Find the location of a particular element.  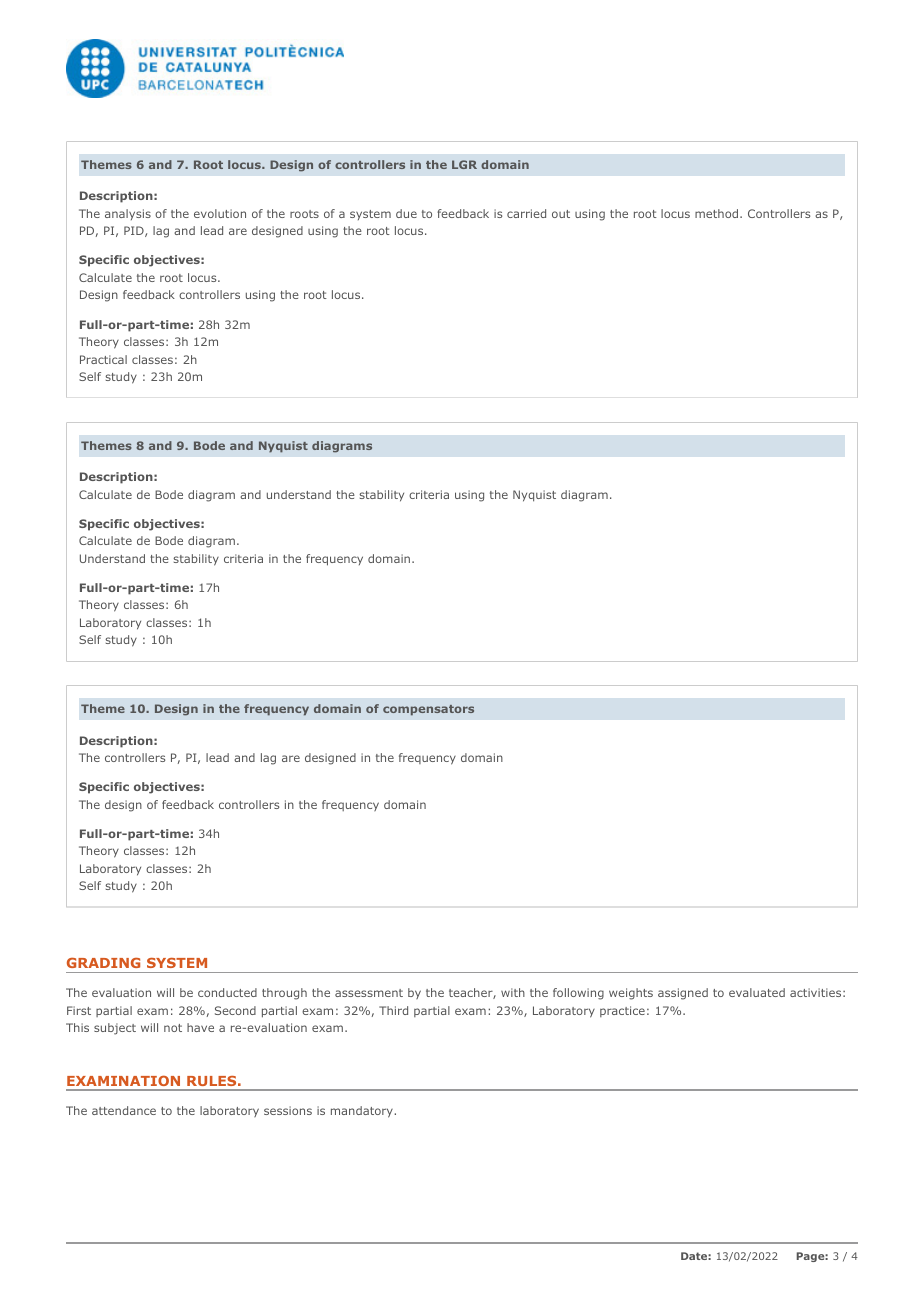

attendance is located at coordinates (124, 1110).
